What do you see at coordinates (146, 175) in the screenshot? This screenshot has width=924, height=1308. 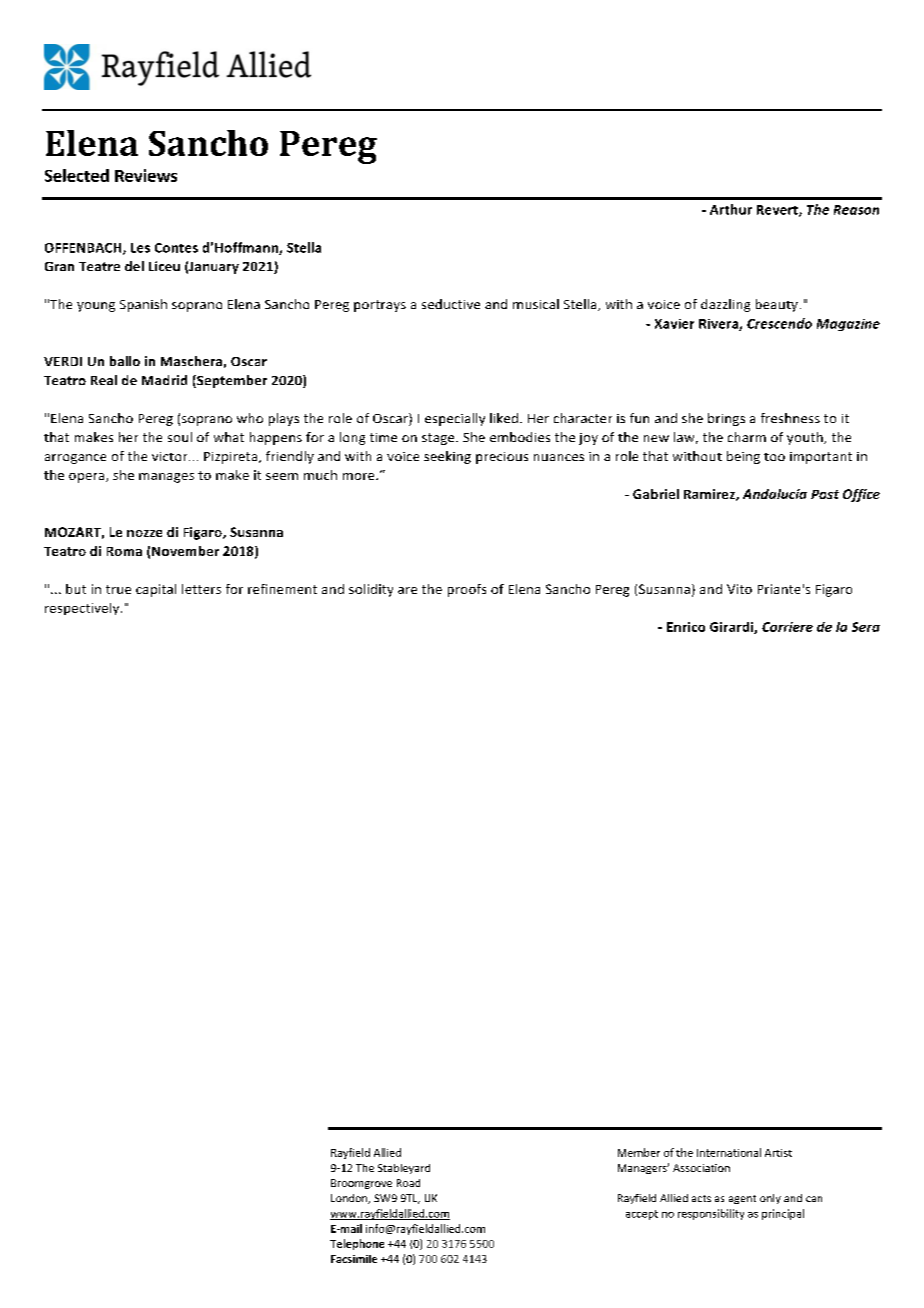 I see `Reviews` at bounding box center [146, 175].
